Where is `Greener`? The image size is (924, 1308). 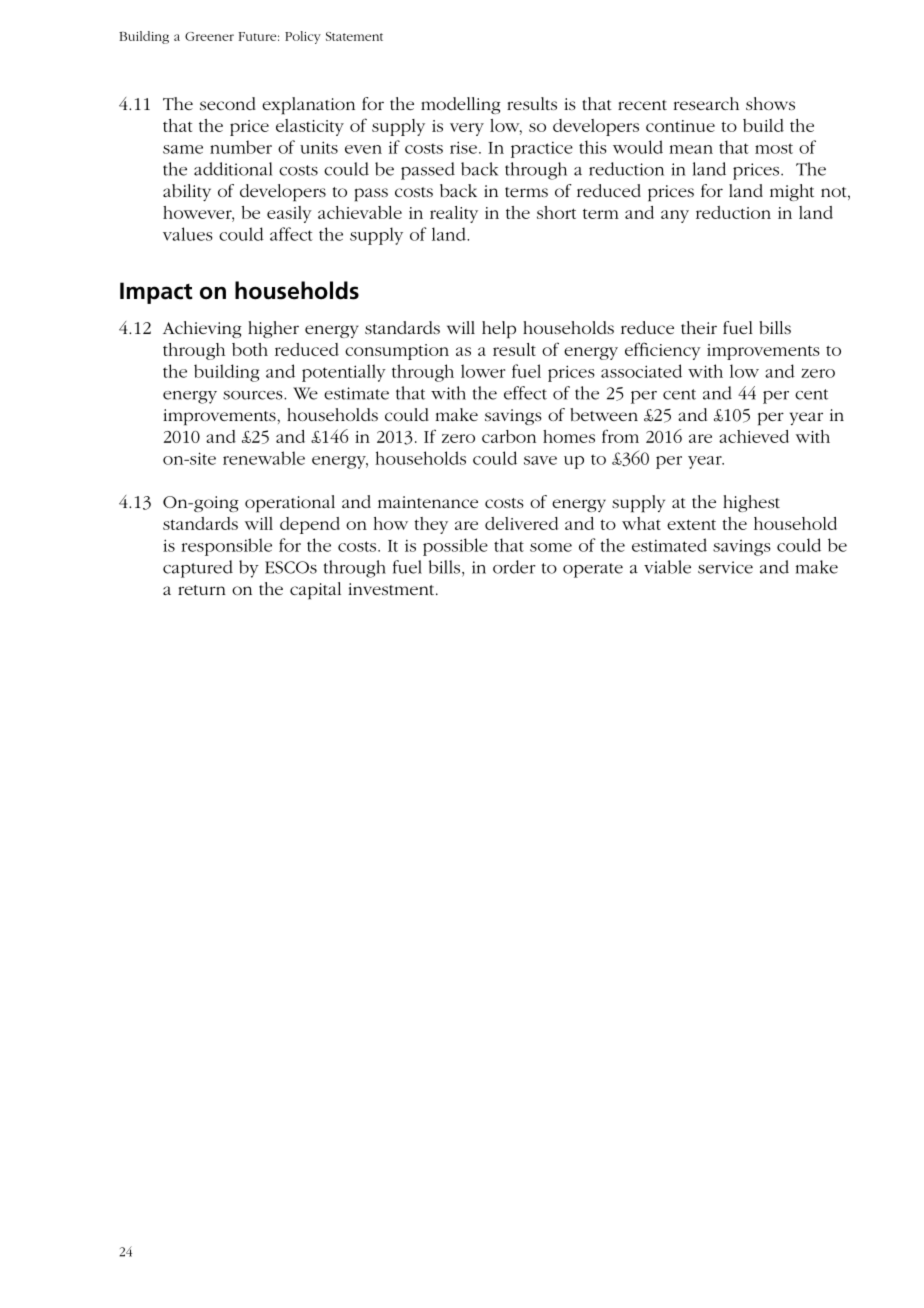 Greener is located at coordinates (209, 36).
